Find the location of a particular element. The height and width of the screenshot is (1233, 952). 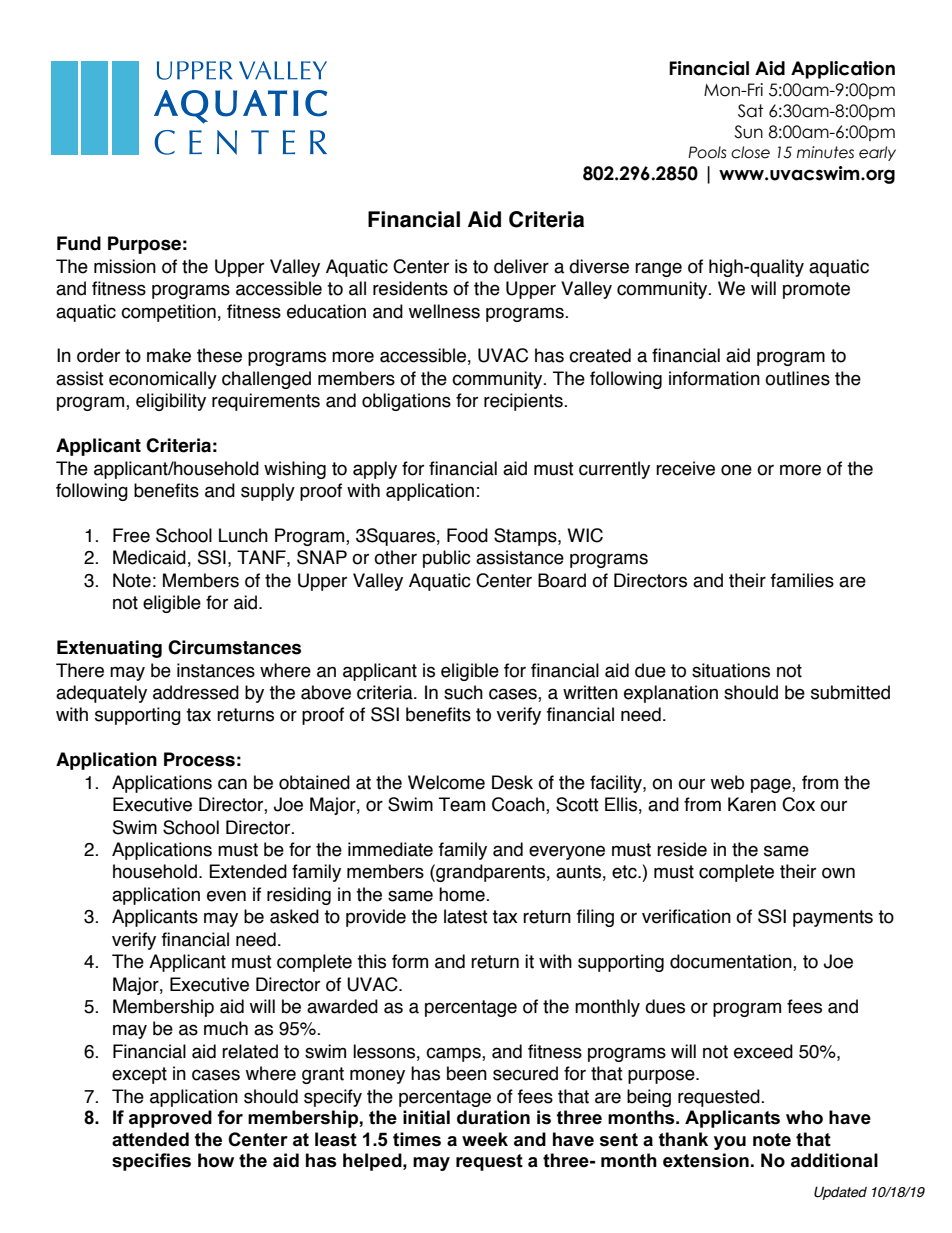

week is located at coordinates (485, 1139).
